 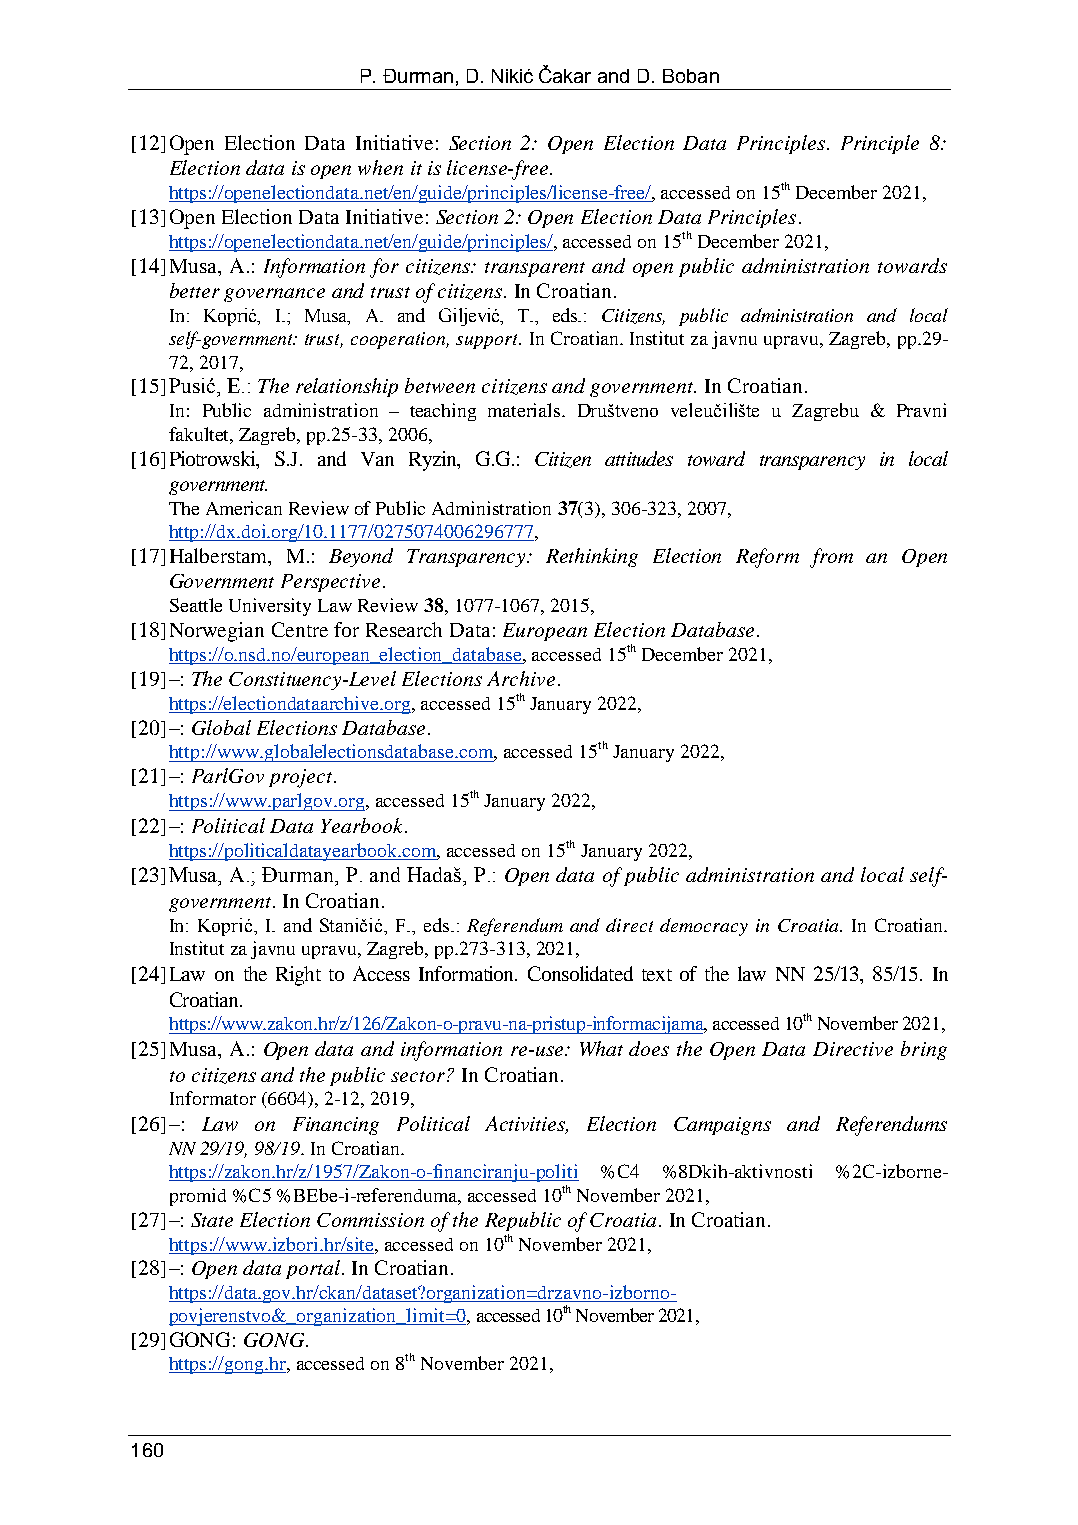 I want to click on transparent, so click(x=535, y=269).
